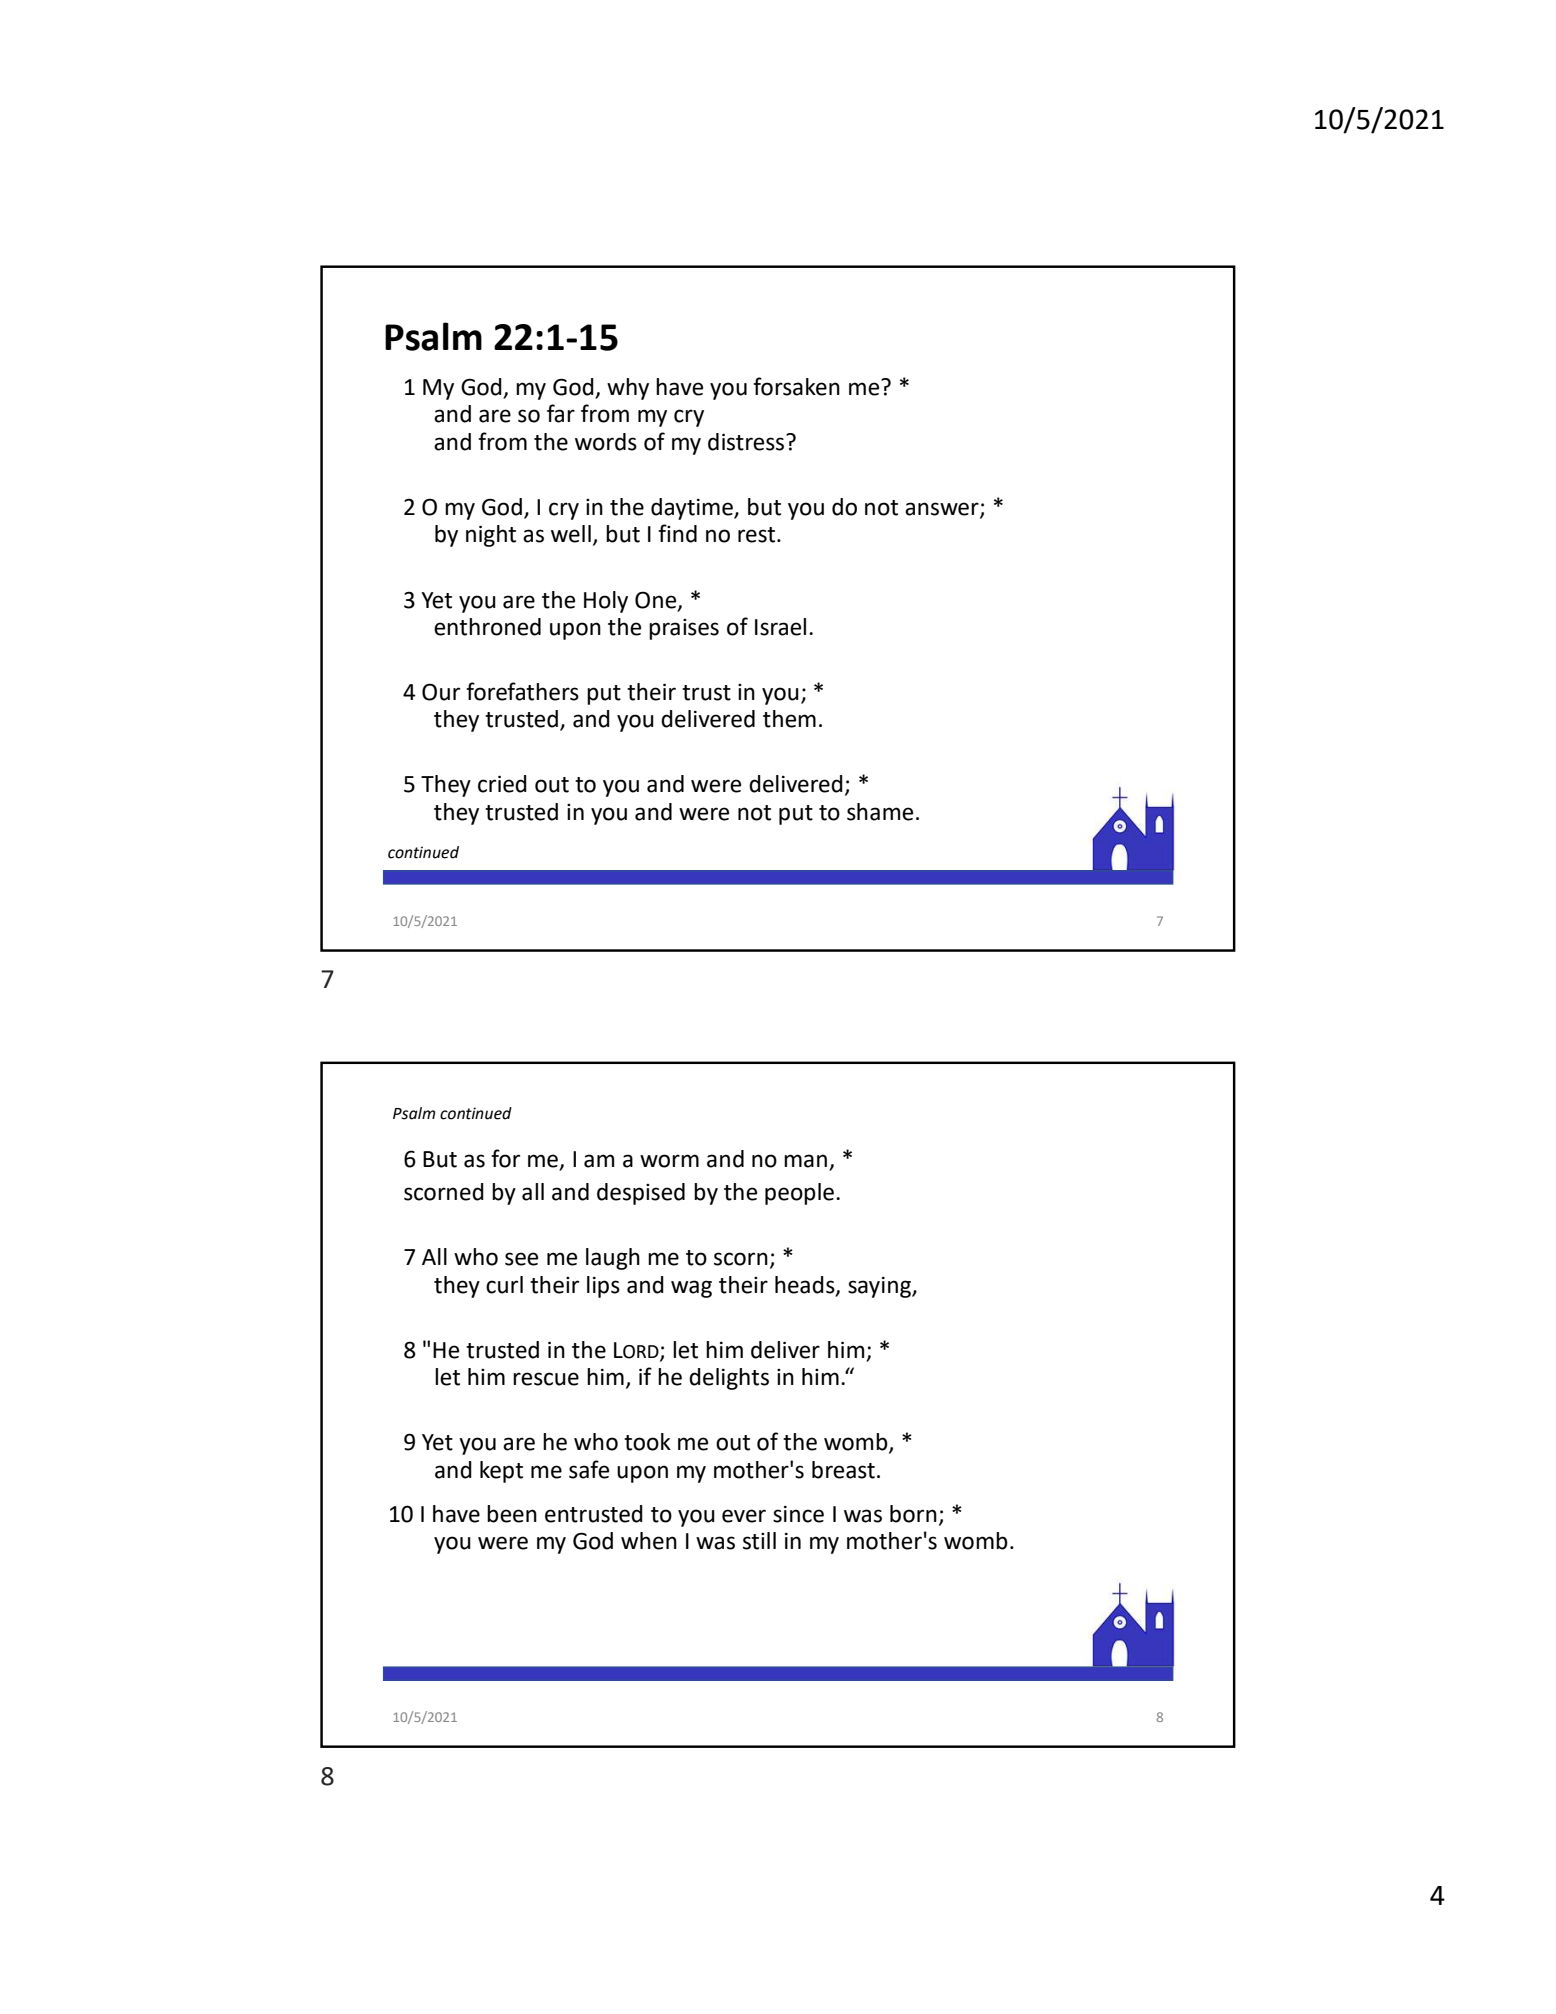 The image size is (1556, 2014). I want to click on when, so click(649, 1541).
